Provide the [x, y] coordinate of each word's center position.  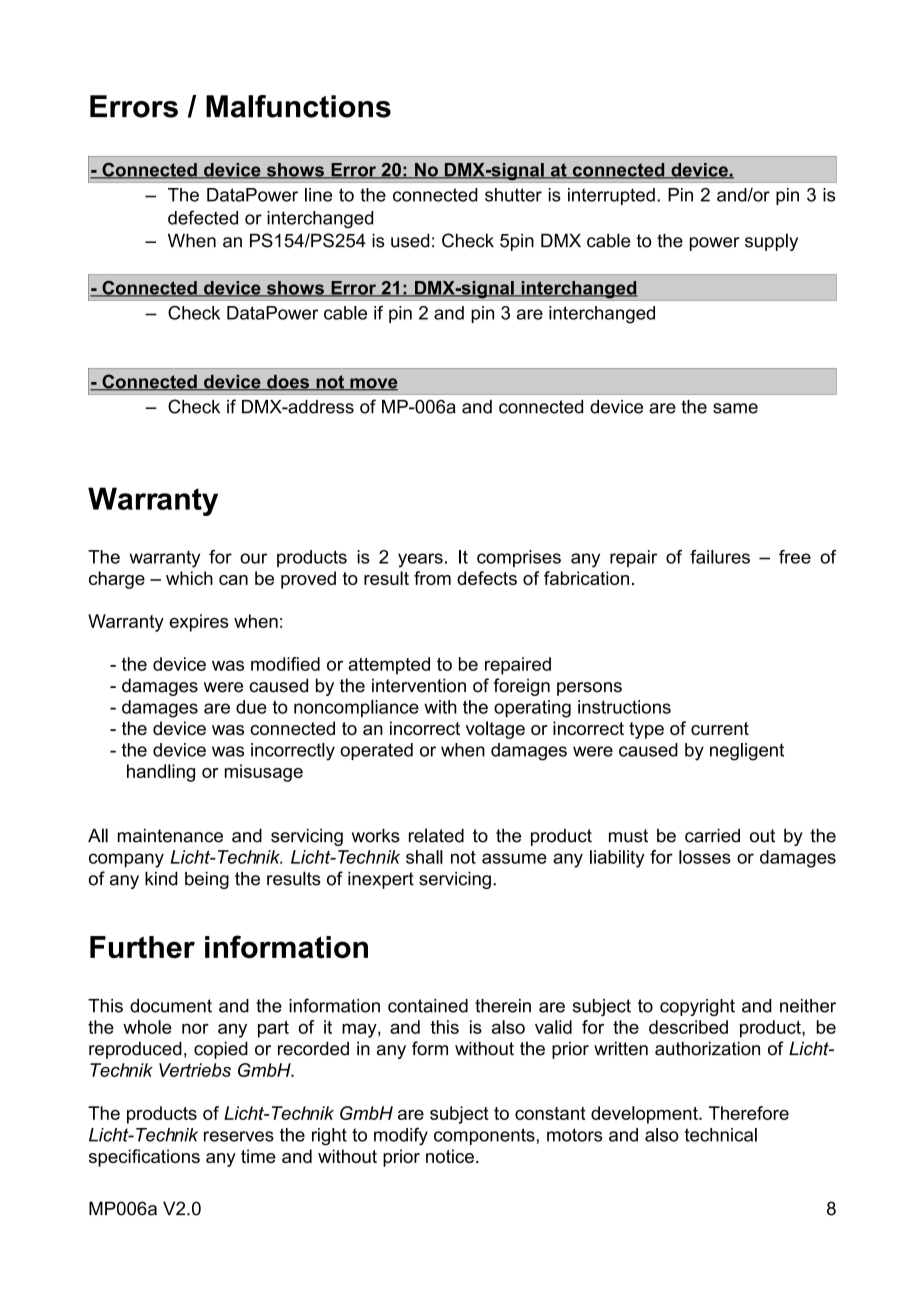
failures [720, 557]
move [373, 384]
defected [203, 217]
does [288, 383]
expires [199, 623]
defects [487, 578]
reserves [239, 1136]
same [735, 408]
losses [705, 857]
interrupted [611, 196]
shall [424, 857]
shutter [513, 195]
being [207, 880]
